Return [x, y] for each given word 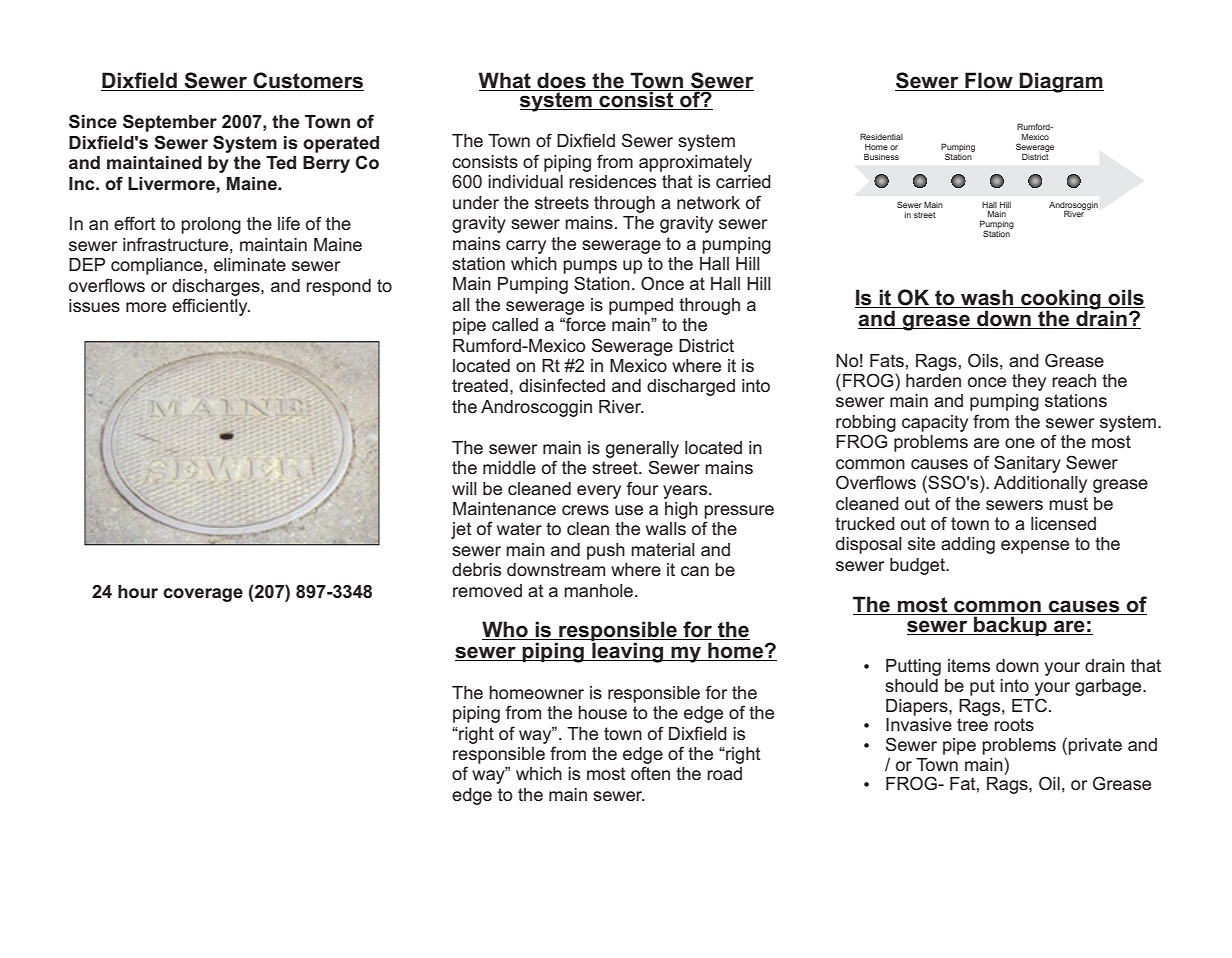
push [606, 551]
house [602, 712]
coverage [203, 595]
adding [968, 545]
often [650, 773]
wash [987, 298]
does [561, 80]
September [170, 123]
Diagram [1061, 82]
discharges [217, 287]
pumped [641, 306]
